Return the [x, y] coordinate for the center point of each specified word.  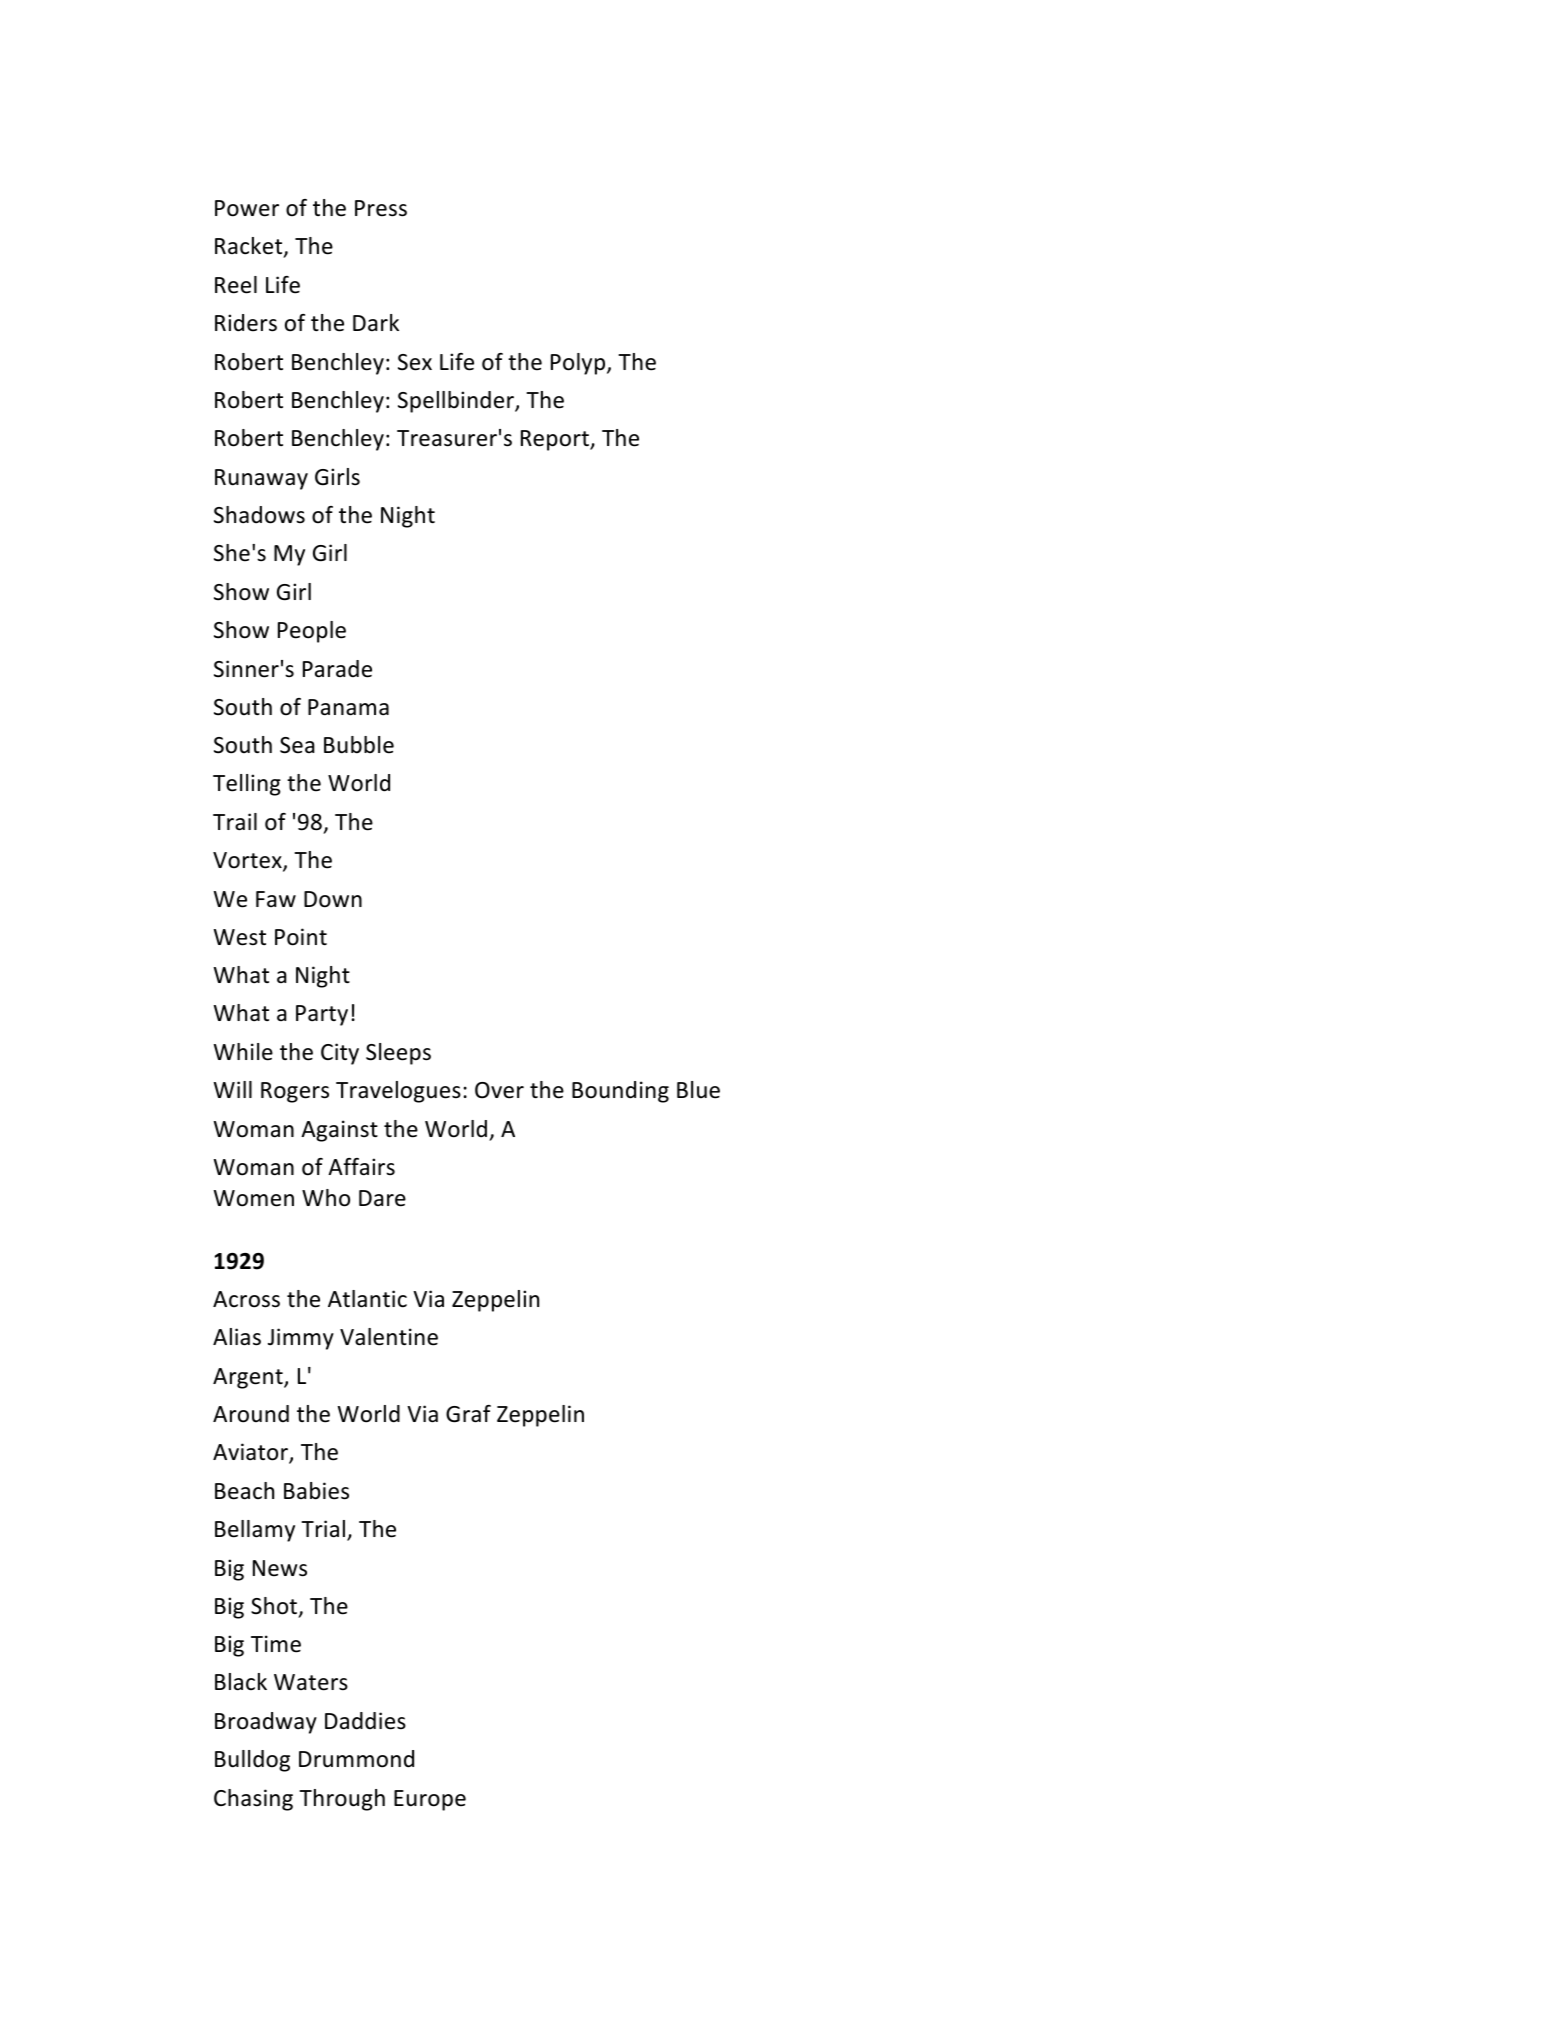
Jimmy [301, 1339]
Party [322, 1015]
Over [499, 1090]
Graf [468, 1414]
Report [556, 440]
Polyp [579, 364]
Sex [415, 362]
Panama [348, 707]
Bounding [620, 1092]
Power [247, 208]
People [312, 632]
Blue [698, 1090]
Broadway [266, 1723]
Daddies [365, 1721]
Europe [430, 1800]
